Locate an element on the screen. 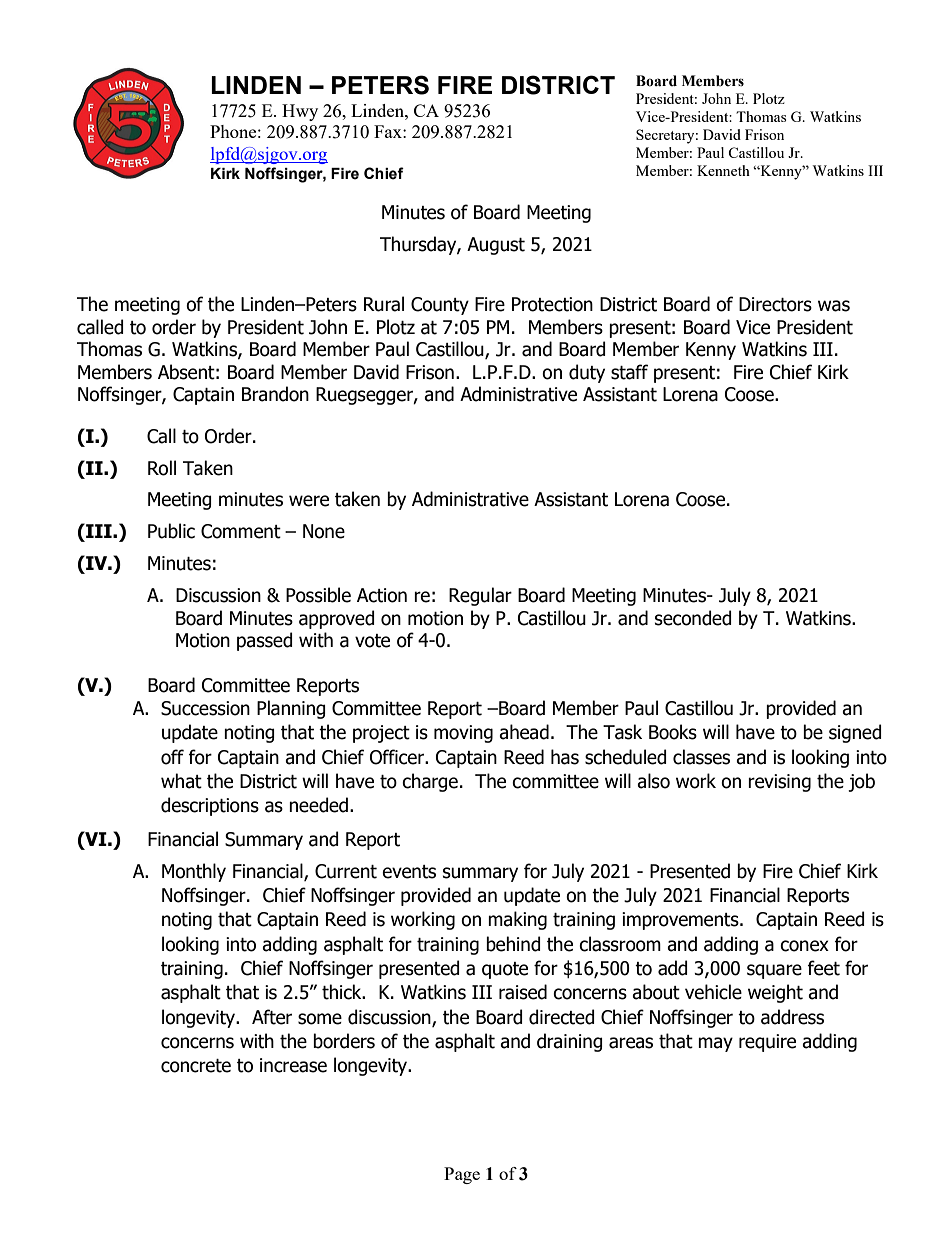  Kenneth is located at coordinates (723, 170).
